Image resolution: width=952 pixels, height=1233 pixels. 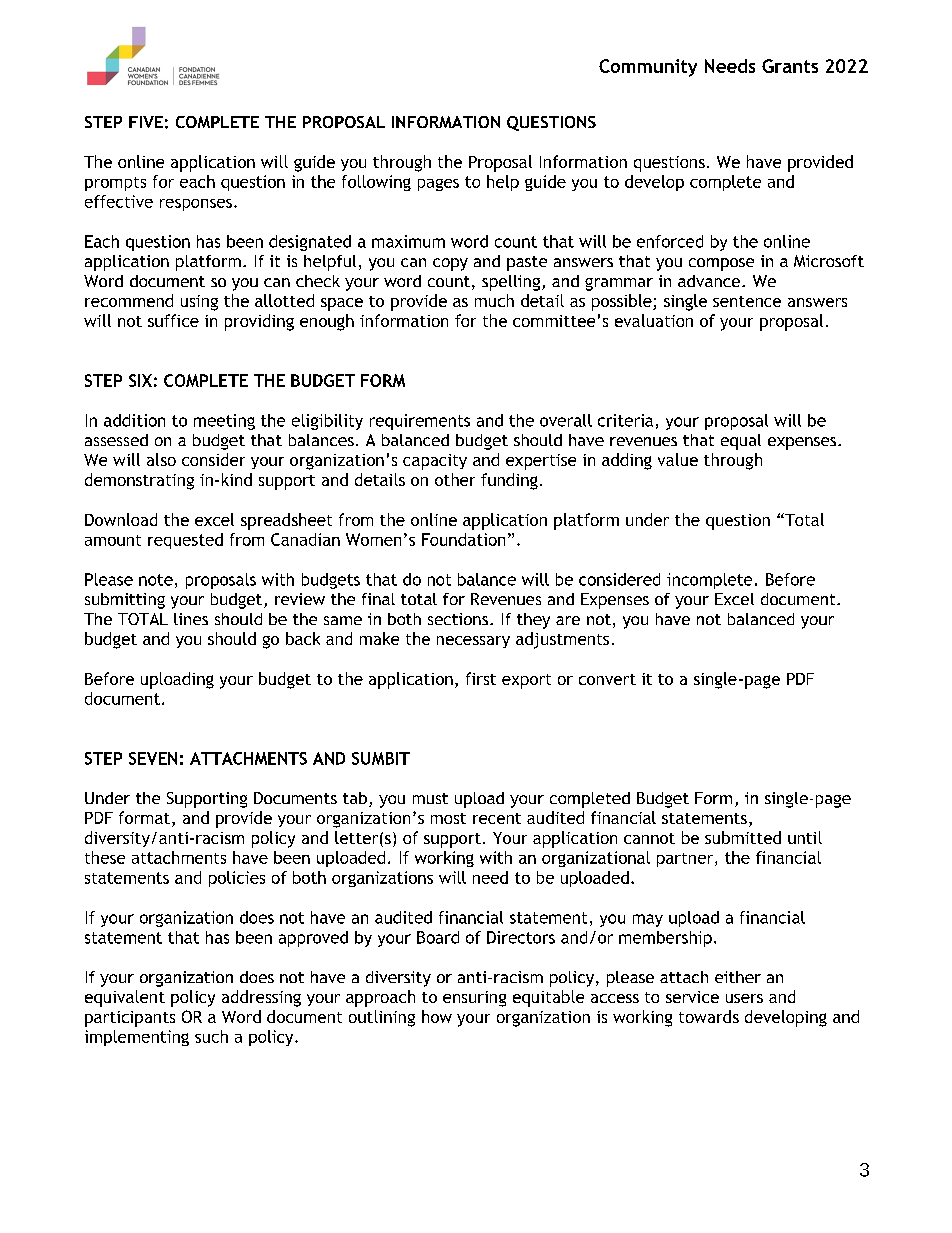 What do you see at coordinates (146, 122) in the page?
I see `FIVE` at bounding box center [146, 122].
